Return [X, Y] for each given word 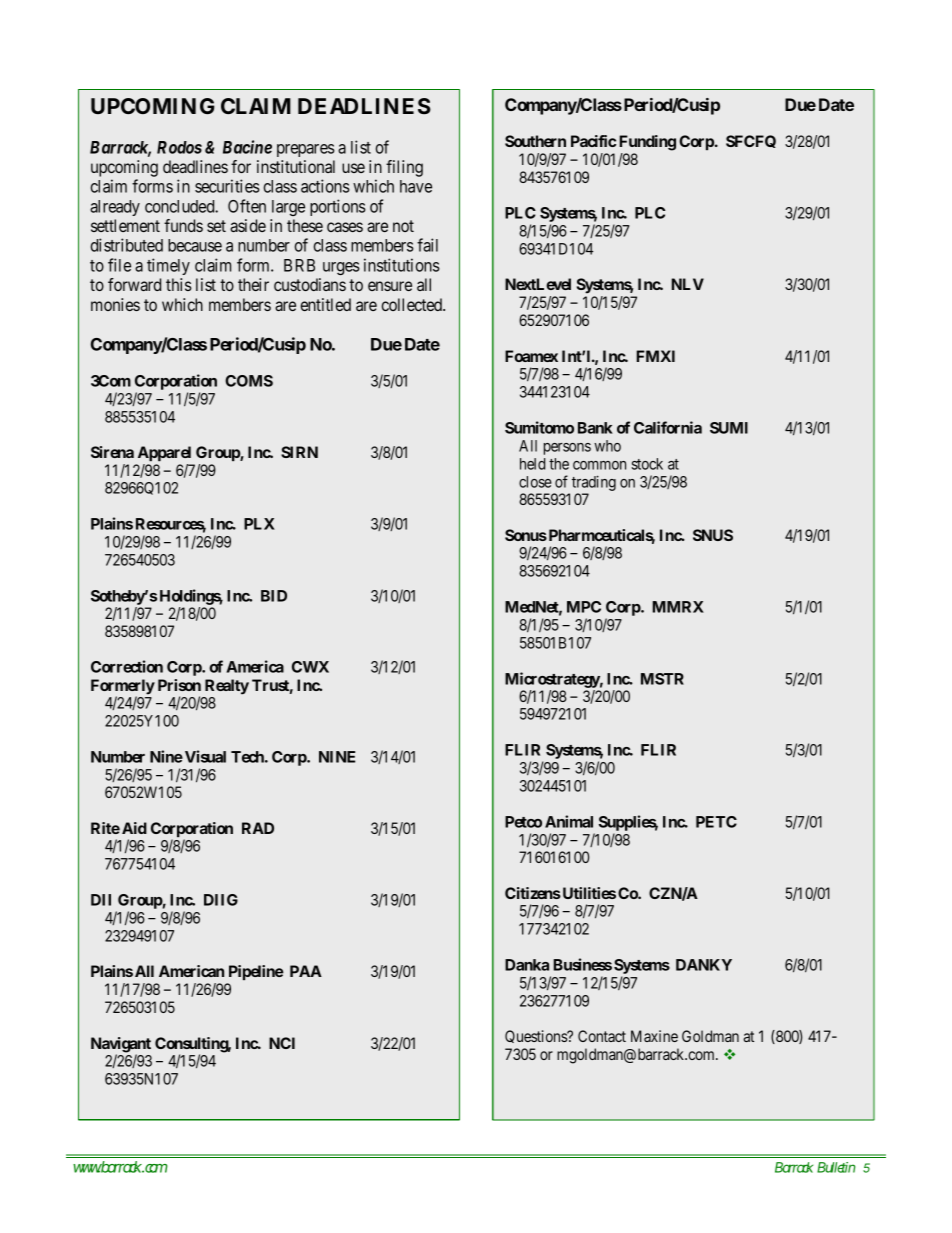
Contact [602, 1036]
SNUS [713, 535]
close [535, 482]
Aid [134, 828]
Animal [569, 821]
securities [227, 186]
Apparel [164, 453]
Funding [647, 143]
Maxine [654, 1036]
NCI [282, 1043]
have [416, 186]
